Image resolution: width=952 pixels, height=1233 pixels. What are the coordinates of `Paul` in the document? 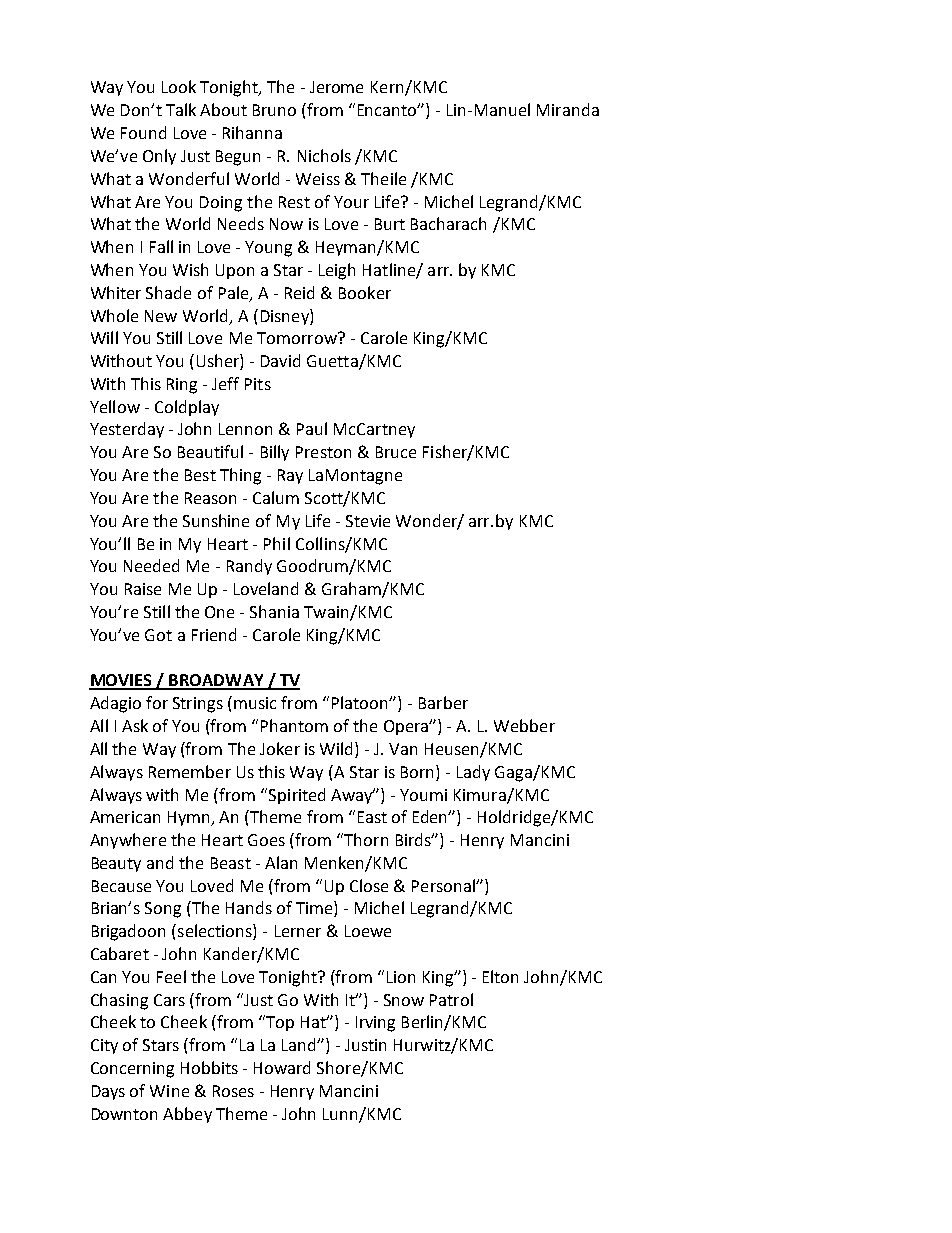 It's located at (312, 428).
